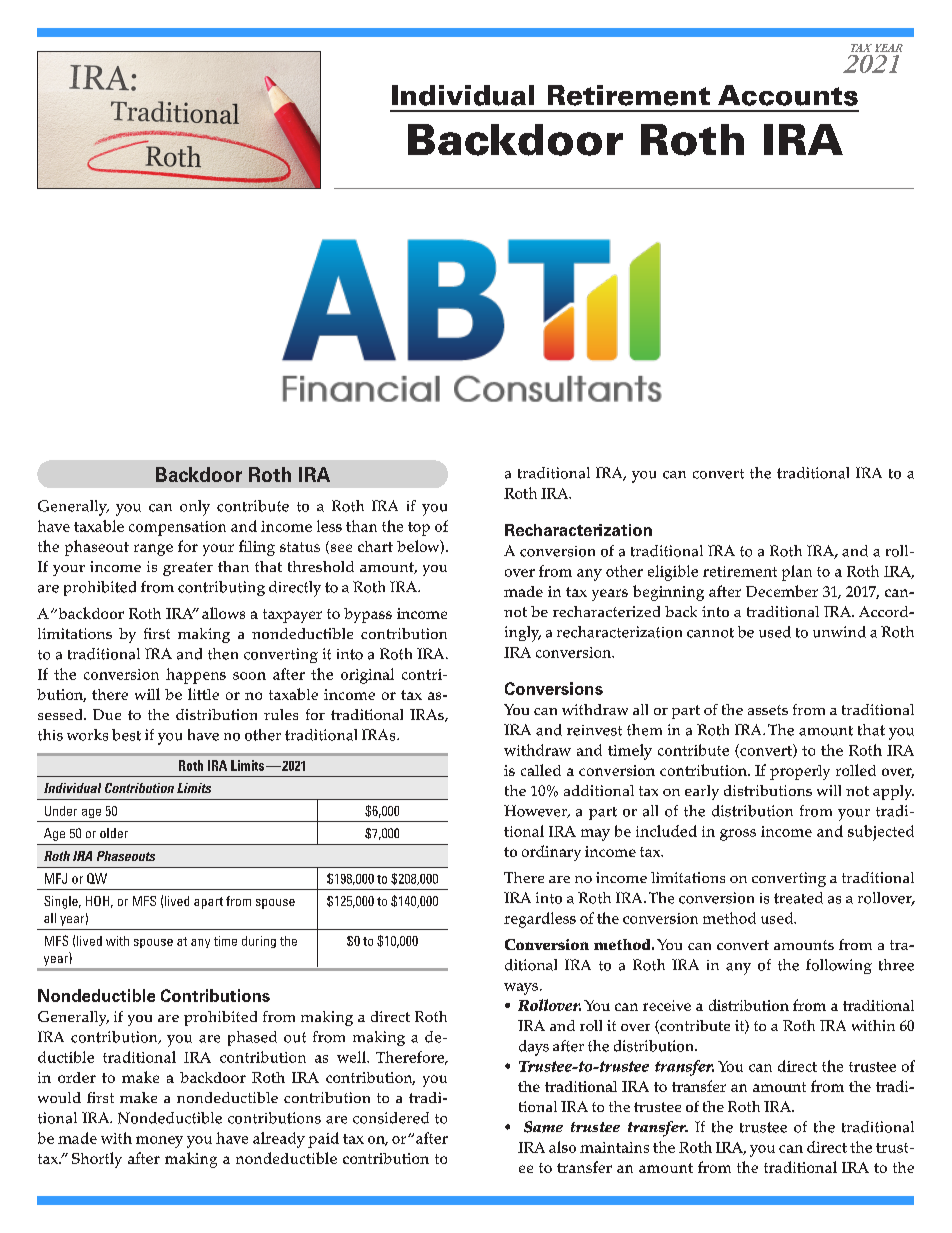 This screenshot has height=1233, width=952. What do you see at coordinates (543, 1127) in the screenshot?
I see `Same` at bounding box center [543, 1127].
